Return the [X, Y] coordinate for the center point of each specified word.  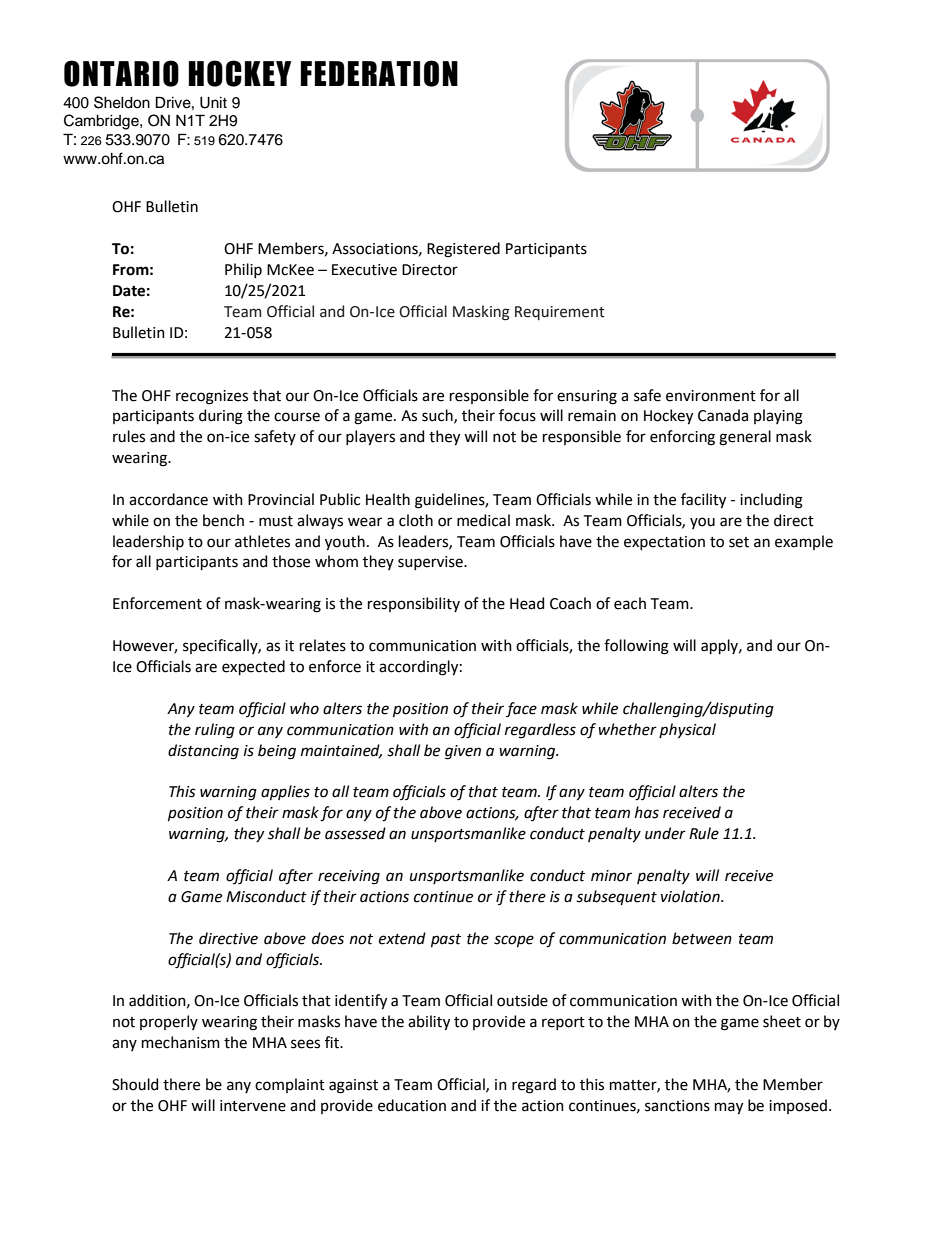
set [739, 542]
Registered [463, 250]
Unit [213, 103]
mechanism [181, 1042]
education [412, 1105]
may [729, 1108]
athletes [262, 541]
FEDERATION [379, 73]
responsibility [414, 604]
